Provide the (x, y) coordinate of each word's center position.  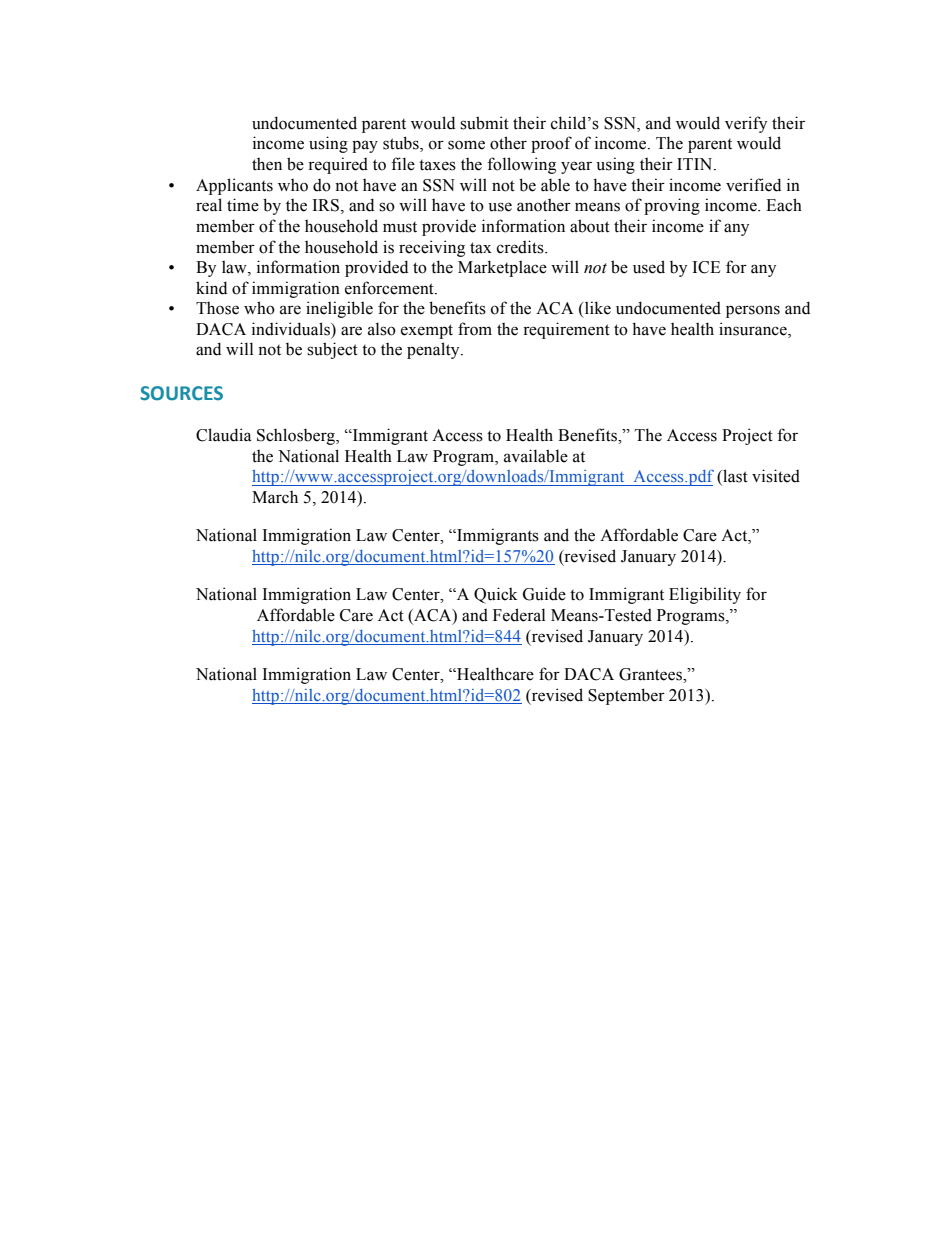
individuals (292, 329)
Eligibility (705, 595)
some (466, 145)
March (275, 497)
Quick (495, 595)
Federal (519, 615)
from (475, 329)
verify (746, 124)
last (734, 477)
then (267, 164)
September (626, 696)
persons (753, 311)
